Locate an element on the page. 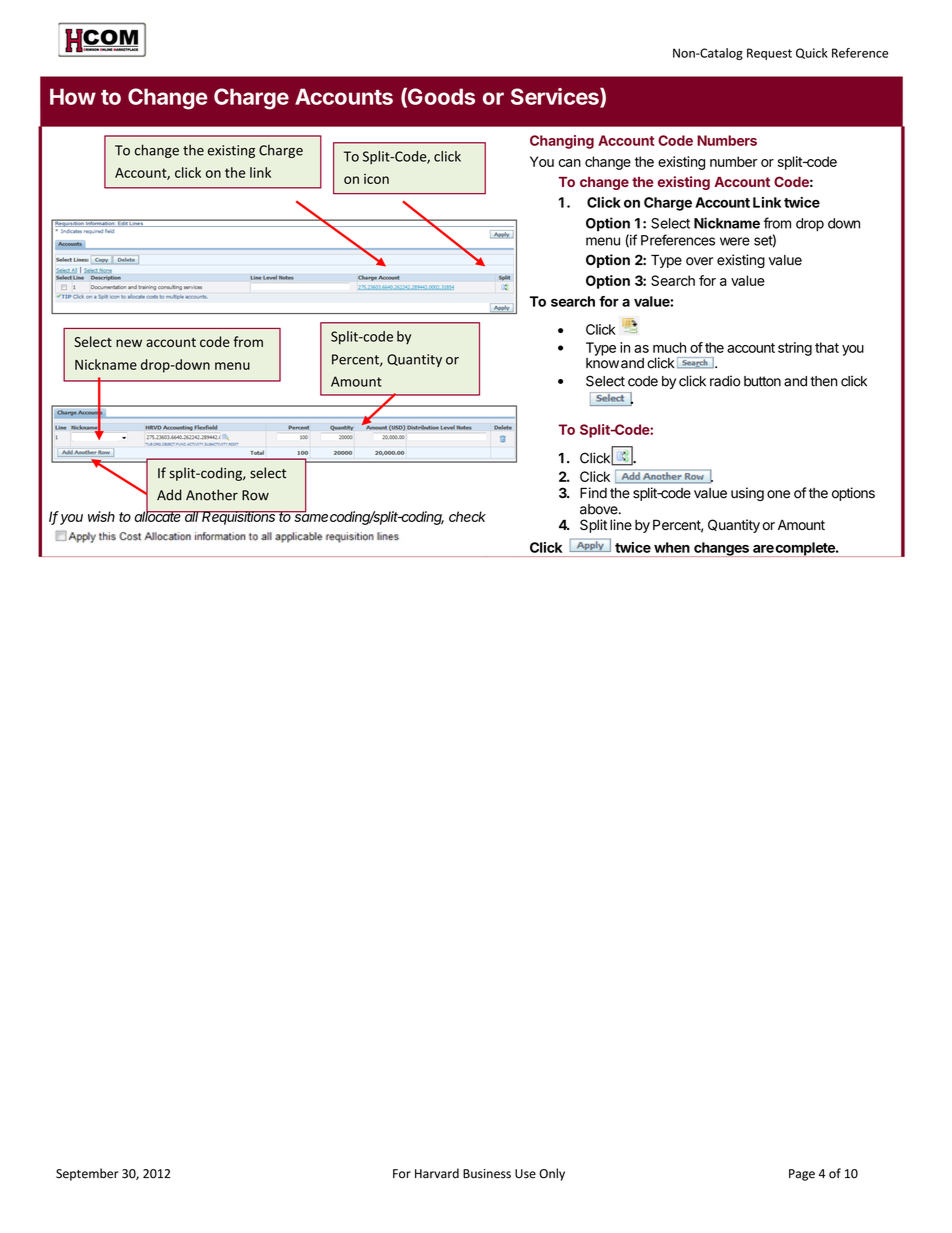  Request is located at coordinates (769, 54).
